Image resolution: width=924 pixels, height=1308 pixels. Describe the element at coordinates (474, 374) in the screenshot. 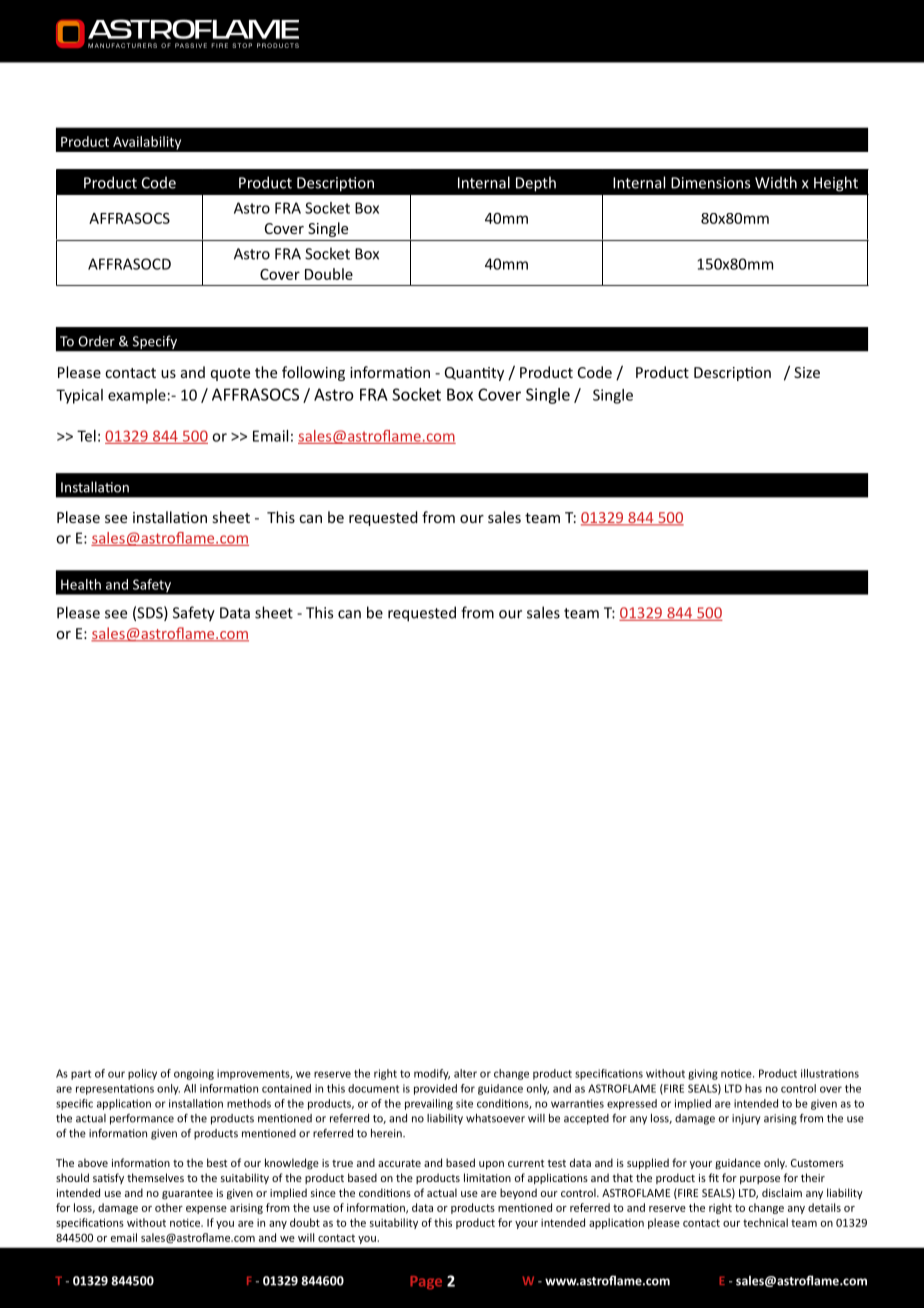

I see `Quantity` at that location.
